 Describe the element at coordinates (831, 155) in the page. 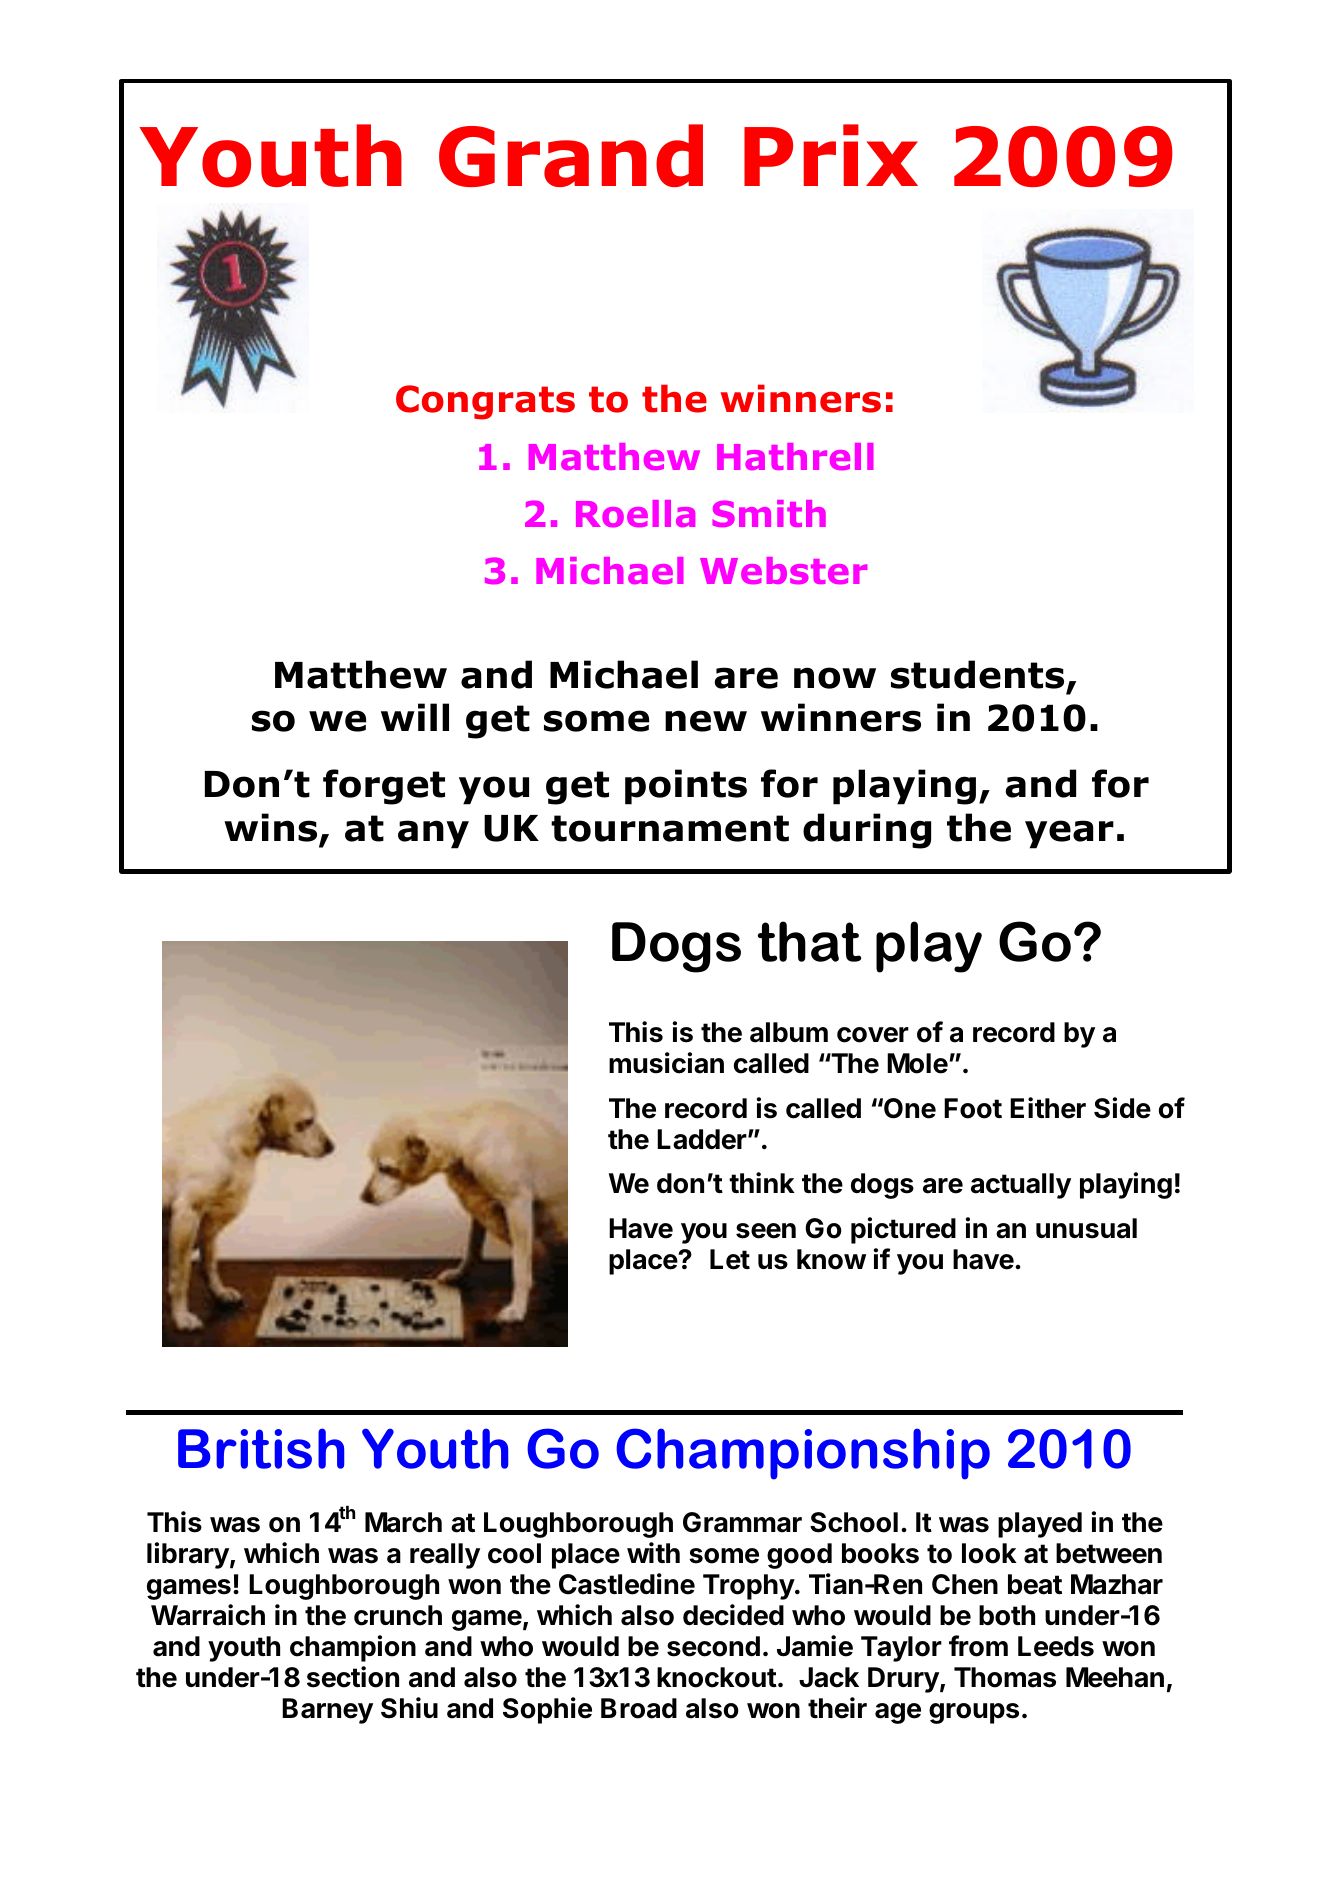

I see `Prix` at that location.
